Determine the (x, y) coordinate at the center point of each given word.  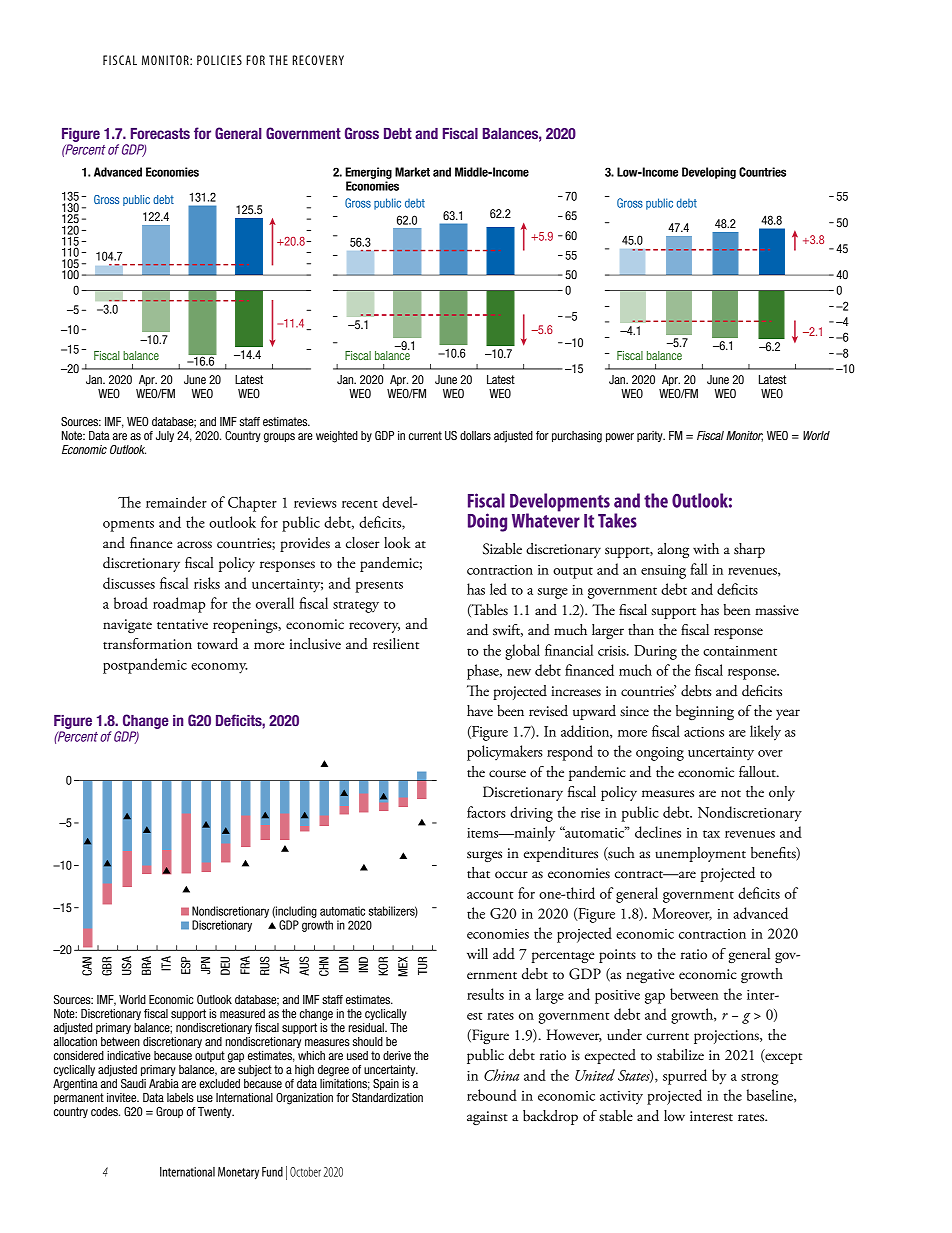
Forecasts (160, 133)
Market (412, 172)
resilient (396, 644)
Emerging (368, 173)
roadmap (179, 605)
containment (740, 651)
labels (180, 1097)
